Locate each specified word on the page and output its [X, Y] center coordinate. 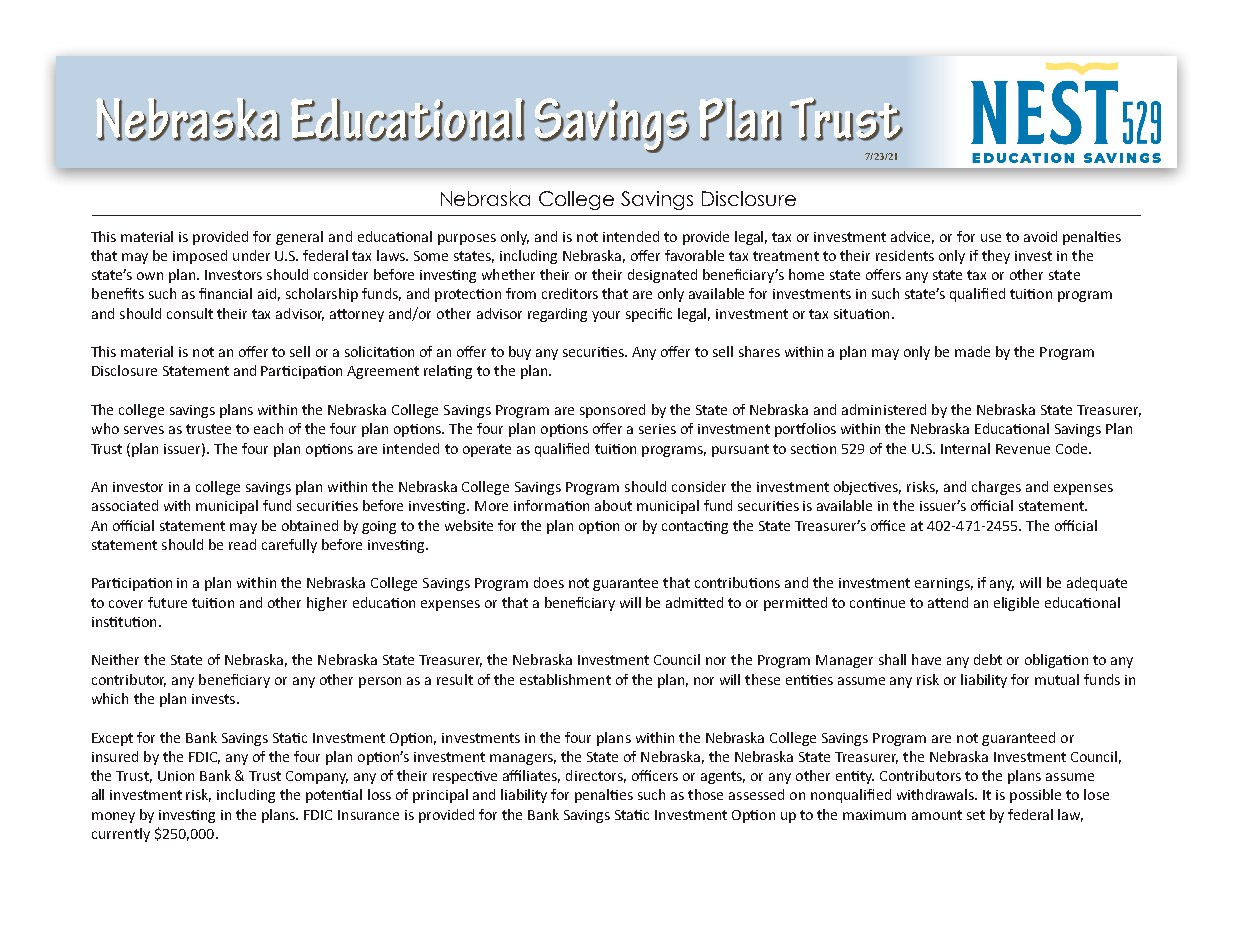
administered [884, 409]
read [242, 544]
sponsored [612, 411]
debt [988, 659]
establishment [565, 679]
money [113, 817]
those [705, 794]
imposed [200, 257]
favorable [694, 255]
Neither [115, 659]
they [996, 257]
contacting [695, 527]
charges [996, 488]
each [268, 428]
